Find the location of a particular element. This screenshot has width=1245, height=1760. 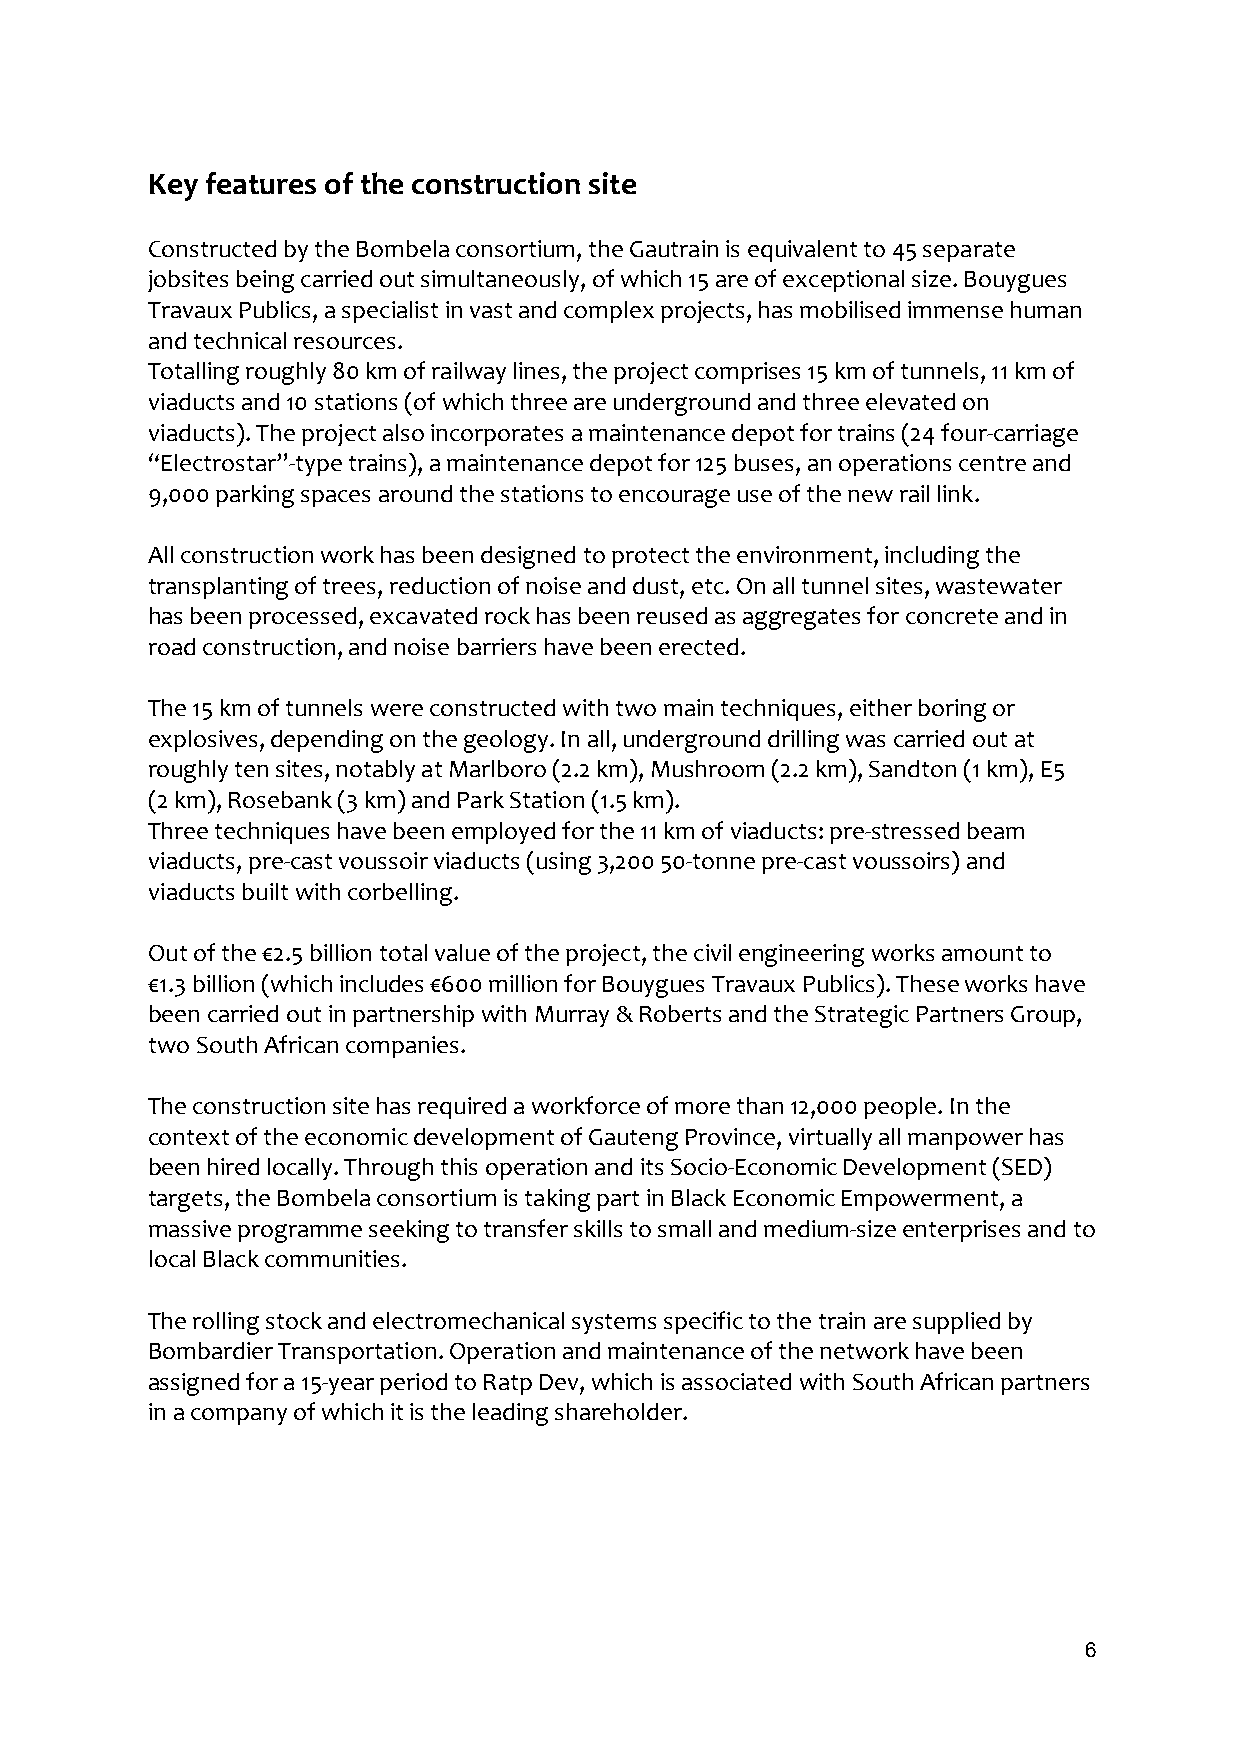

using is located at coordinates (564, 863).
